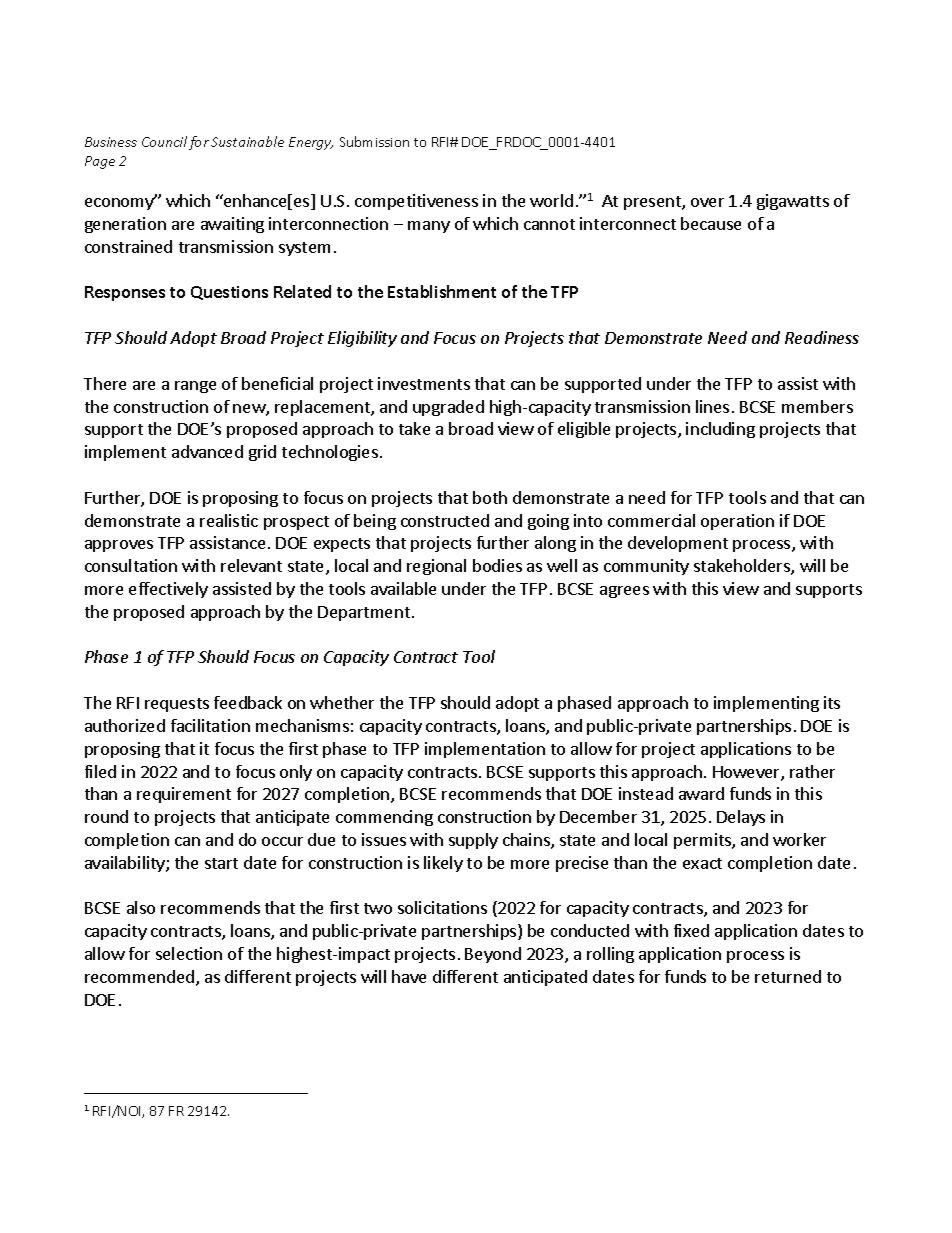 The width and height of the document is (952, 1233). Describe the element at coordinates (473, 841) in the document. I see `supply` at that location.
